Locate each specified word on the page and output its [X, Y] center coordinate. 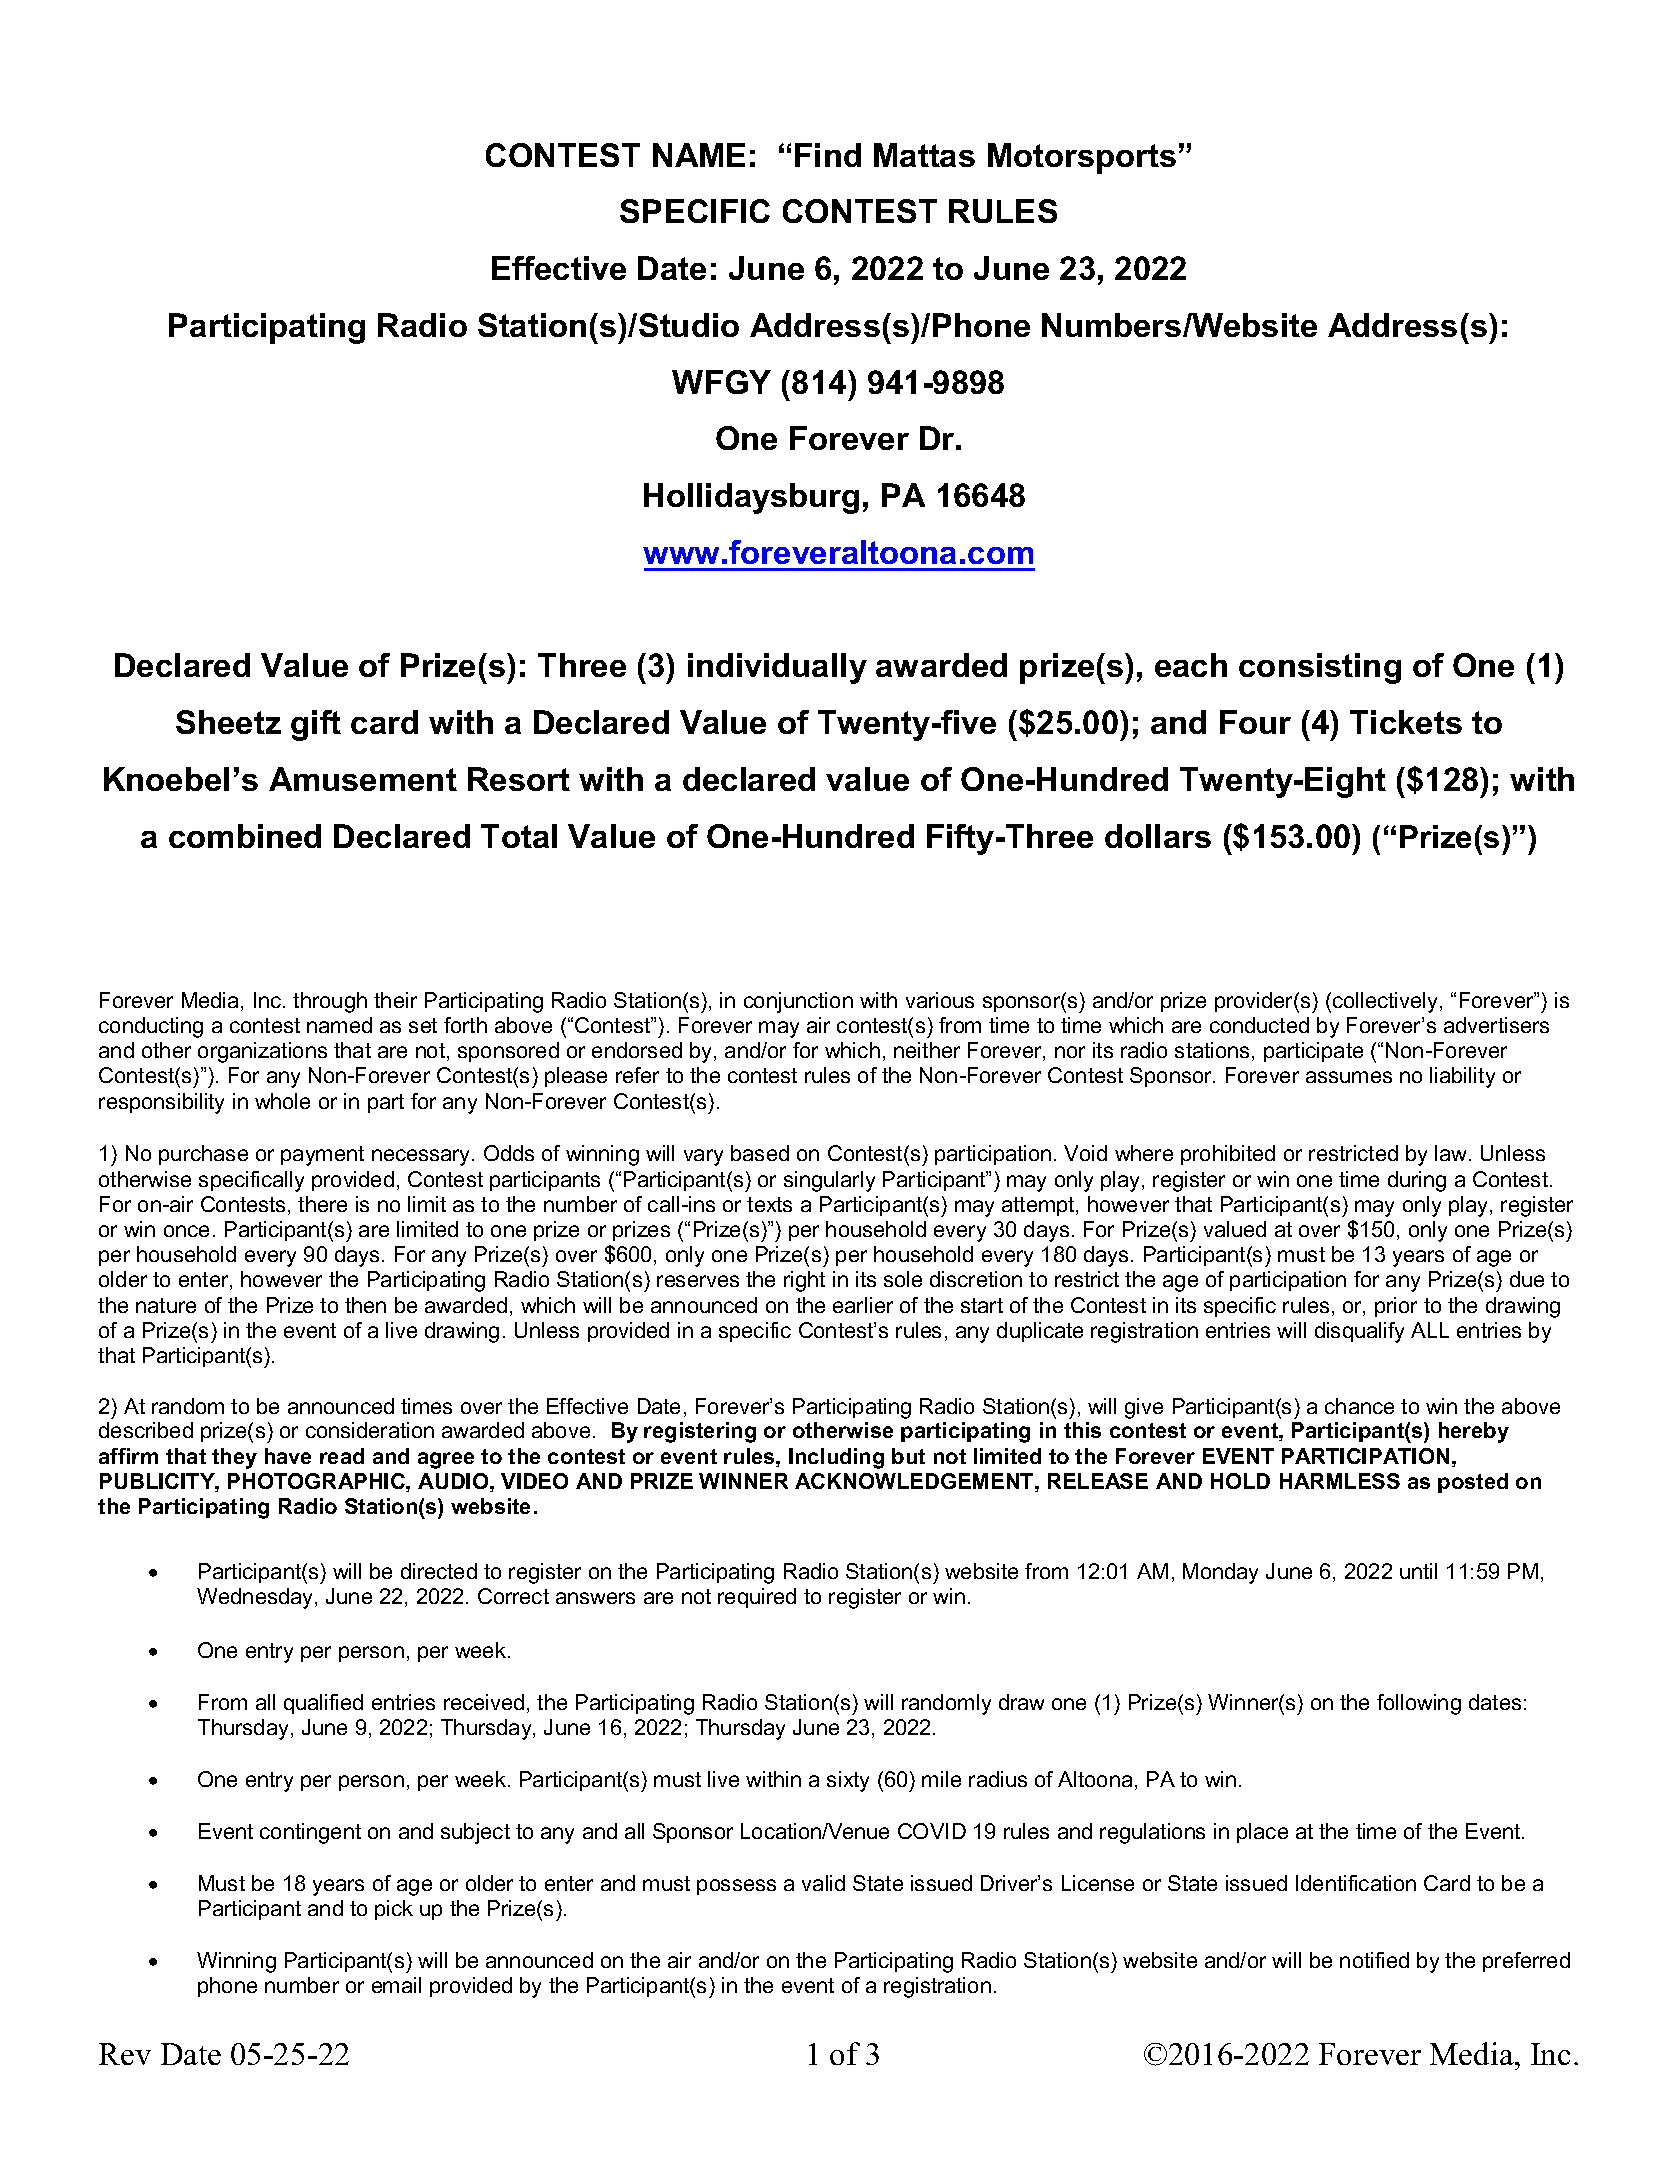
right [804, 1281]
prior [1396, 1307]
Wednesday [256, 1598]
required [757, 1598]
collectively [1387, 1002]
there [322, 1204]
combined [245, 836]
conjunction [798, 1002]
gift [316, 725]
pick [394, 1910]
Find [828, 155]
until [1418, 1571]
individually [777, 668]
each [1191, 665]
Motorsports [1082, 158]
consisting [1320, 668]
